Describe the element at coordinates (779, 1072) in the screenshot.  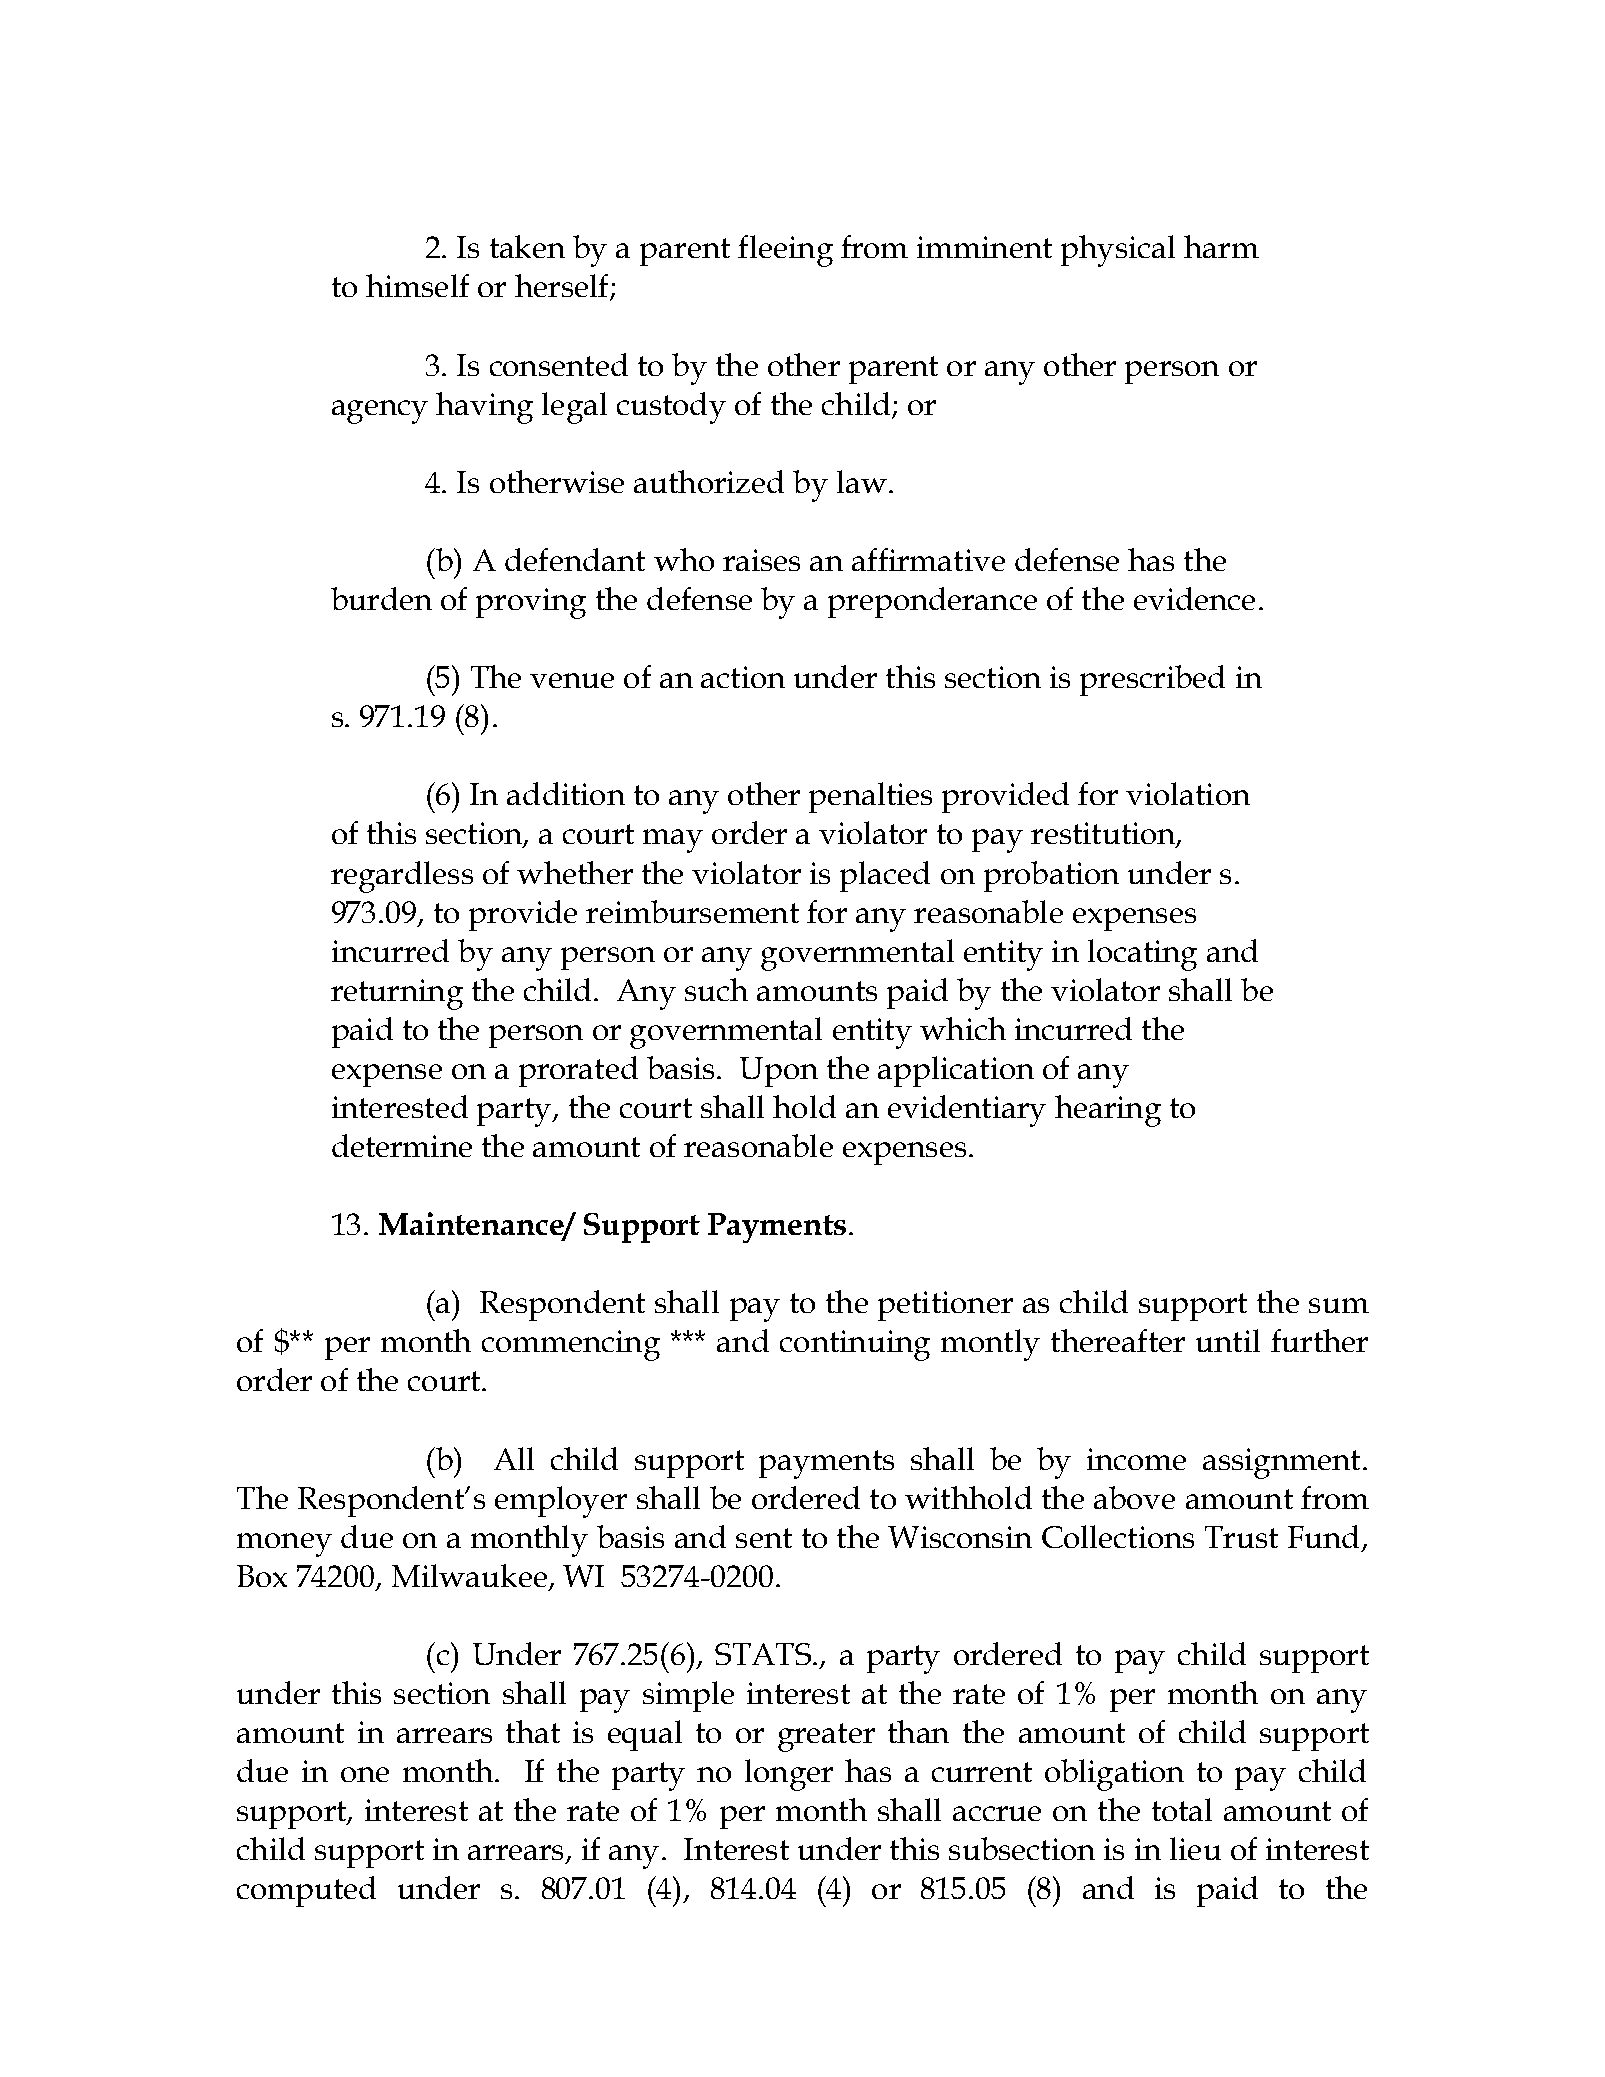
I see `Upon` at that location.
